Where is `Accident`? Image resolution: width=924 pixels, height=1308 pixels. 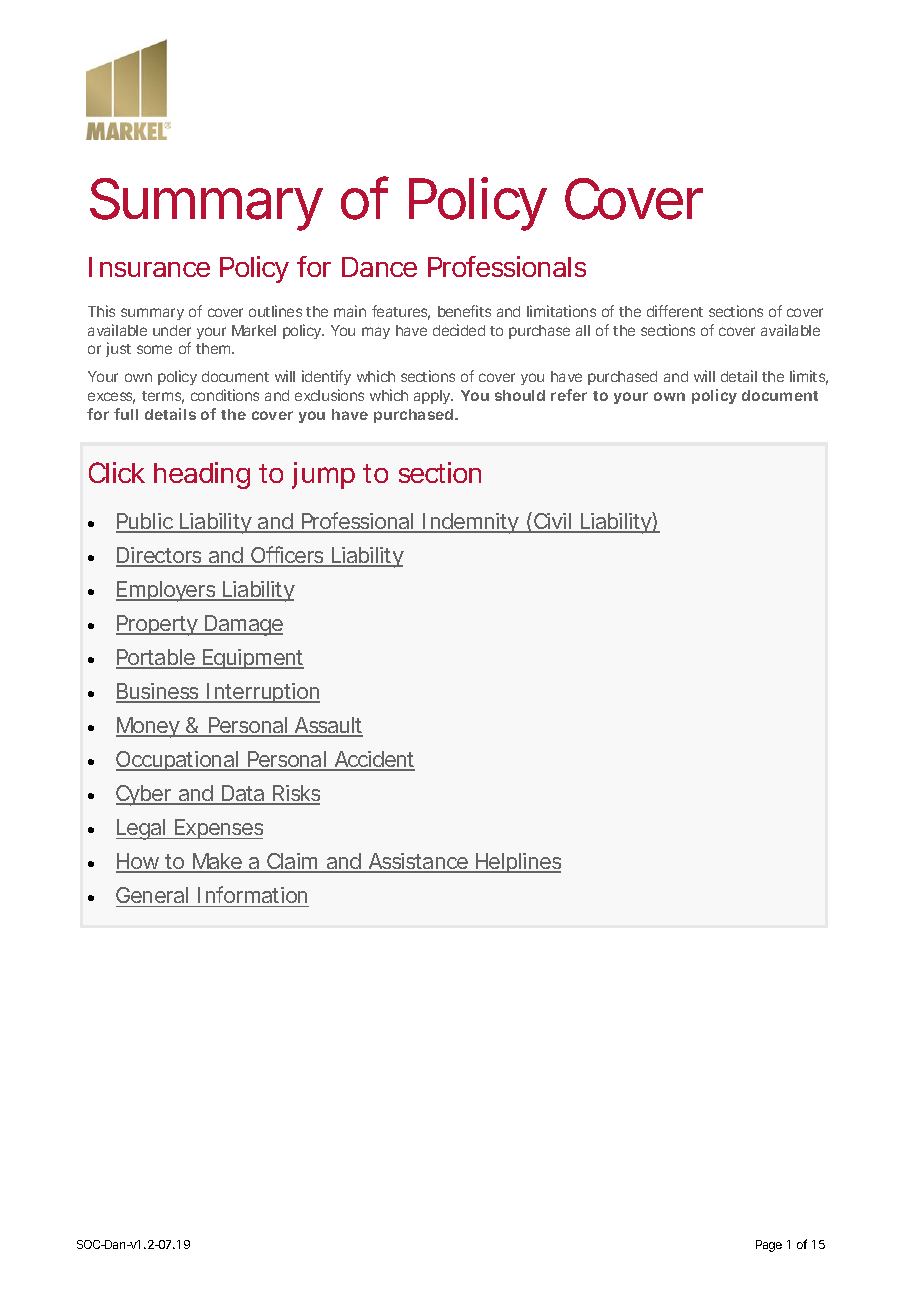
Accident is located at coordinates (373, 760).
